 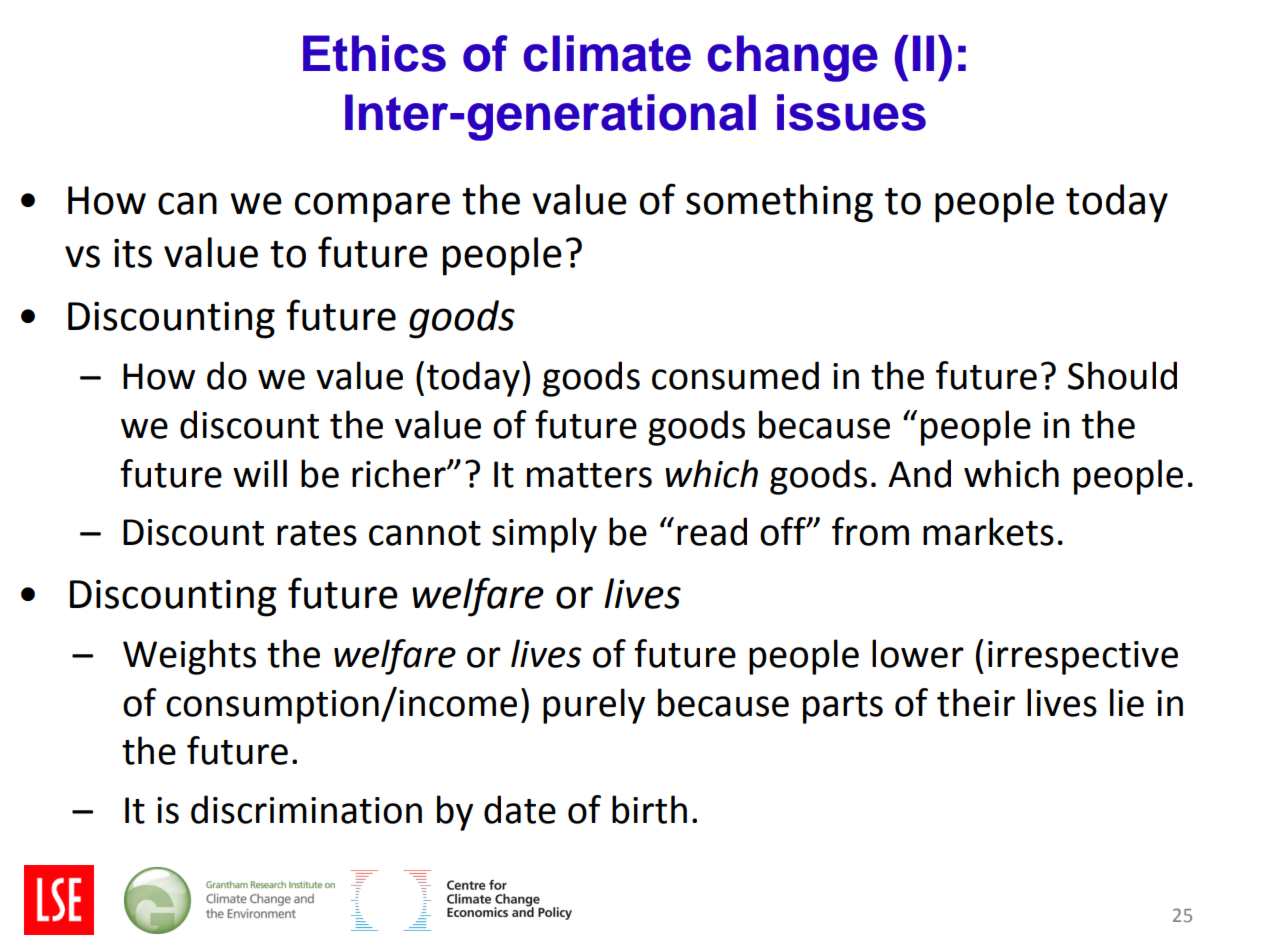 What do you see at coordinates (374, 53) in the screenshot?
I see `Ethics` at bounding box center [374, 53].
